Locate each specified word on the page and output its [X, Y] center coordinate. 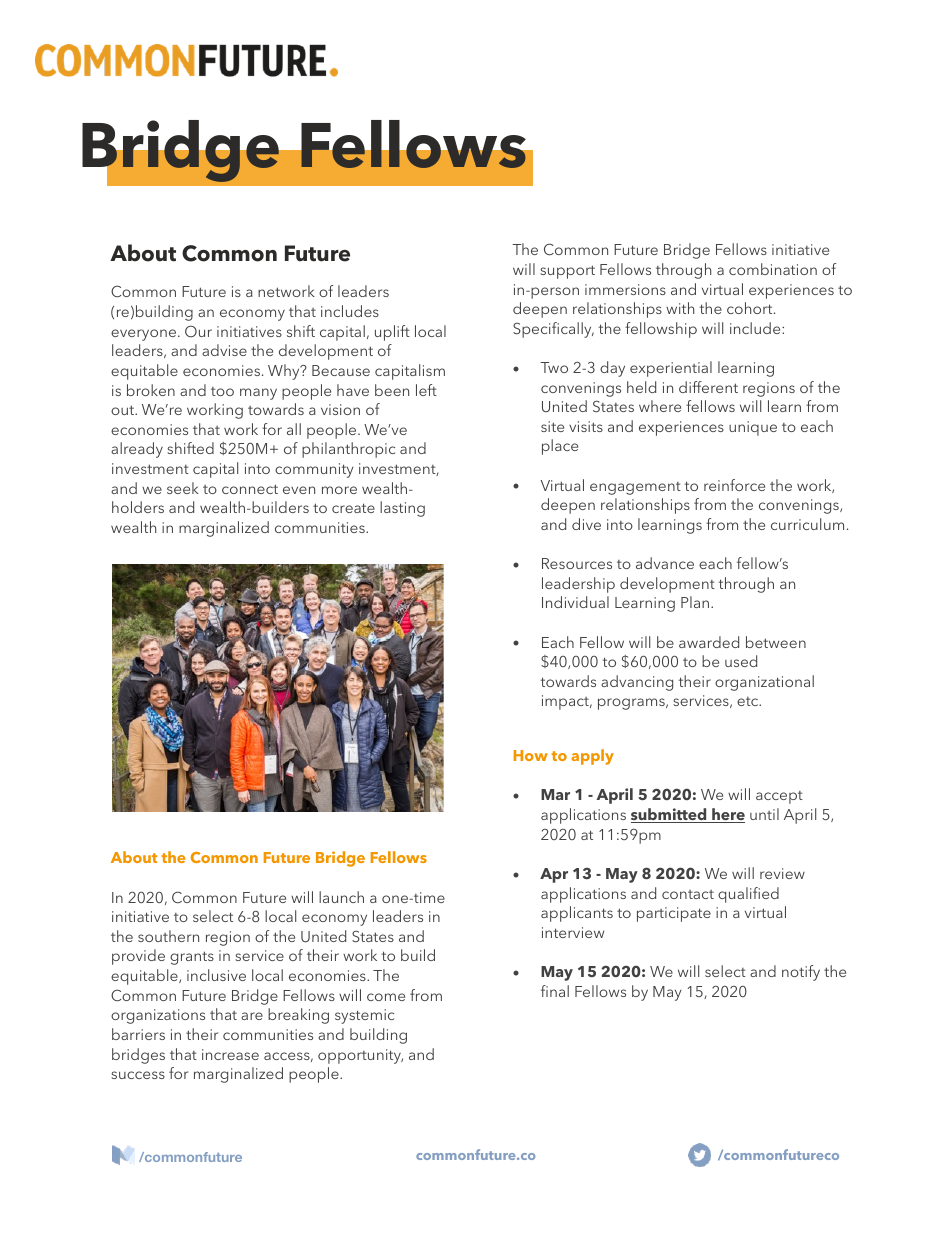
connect [250, 489]
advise [224, 350]
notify [801, 973]
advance [665, 563]
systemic [364, 1016]
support [567, 272]
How [531, 755]
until [764, 814]
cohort [751, 308]
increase [230, 1054]
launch [341, 897]
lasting [402, 509]
